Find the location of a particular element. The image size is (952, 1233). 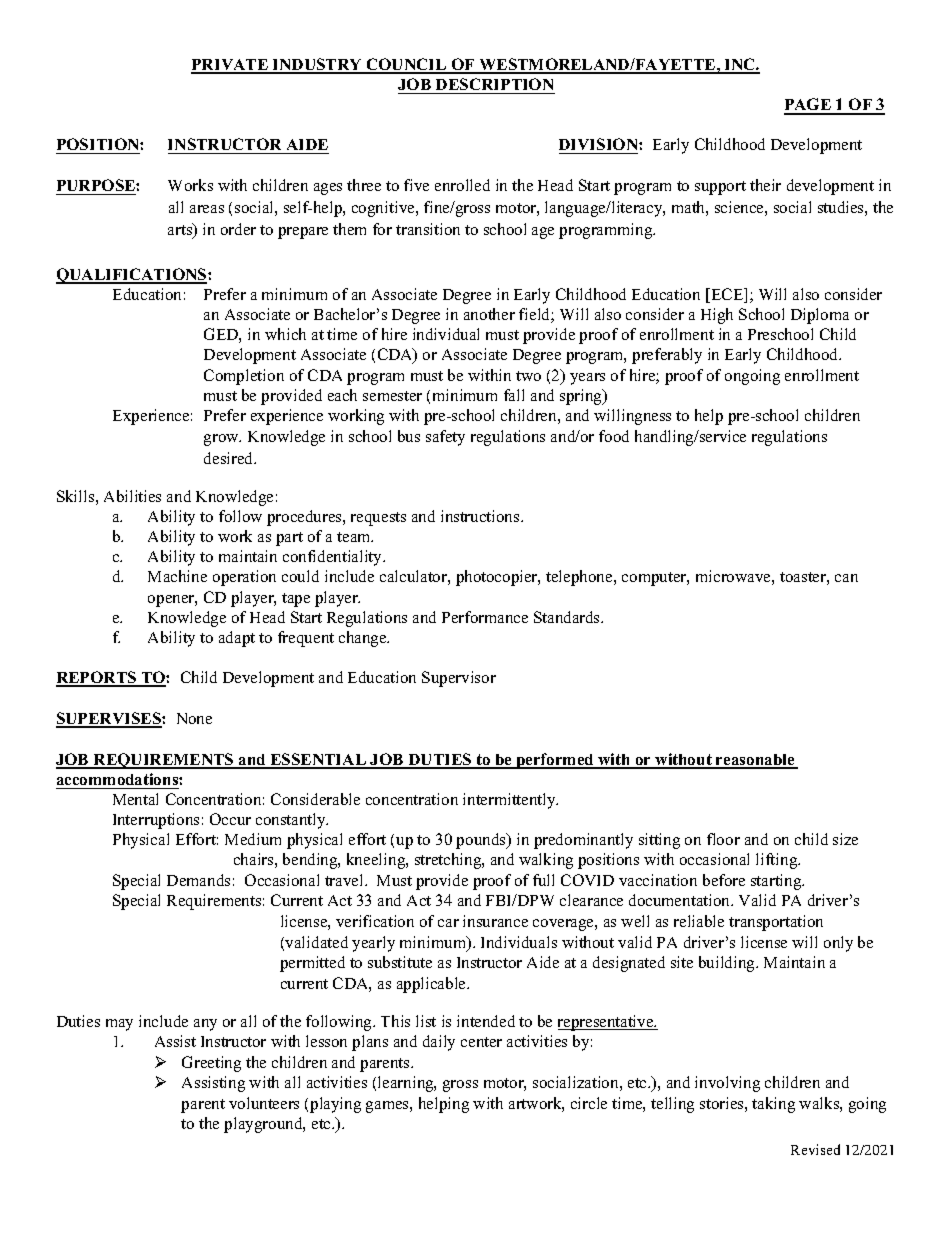

Greeting is located at coordinates (211, 1064).
